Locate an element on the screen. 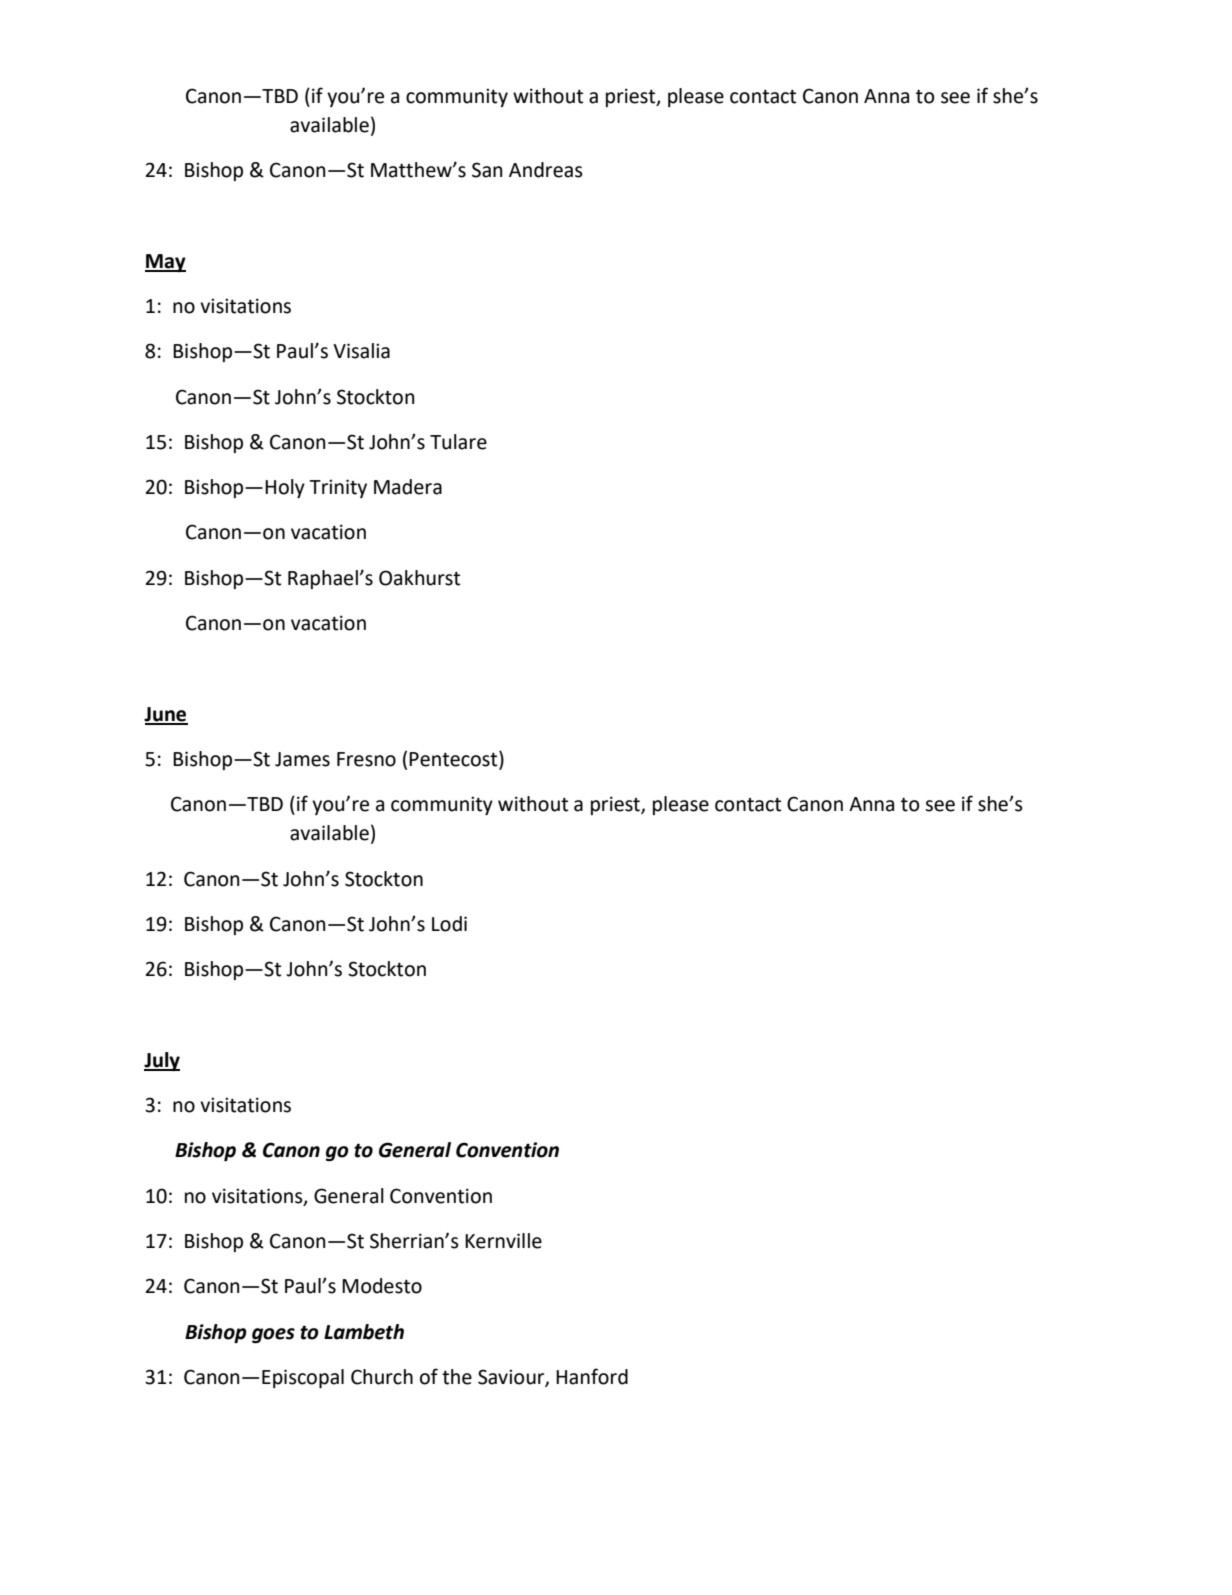 The width and height of the screenshot is (1232, 1595). Andreas is located at coordinates (546, 170).
